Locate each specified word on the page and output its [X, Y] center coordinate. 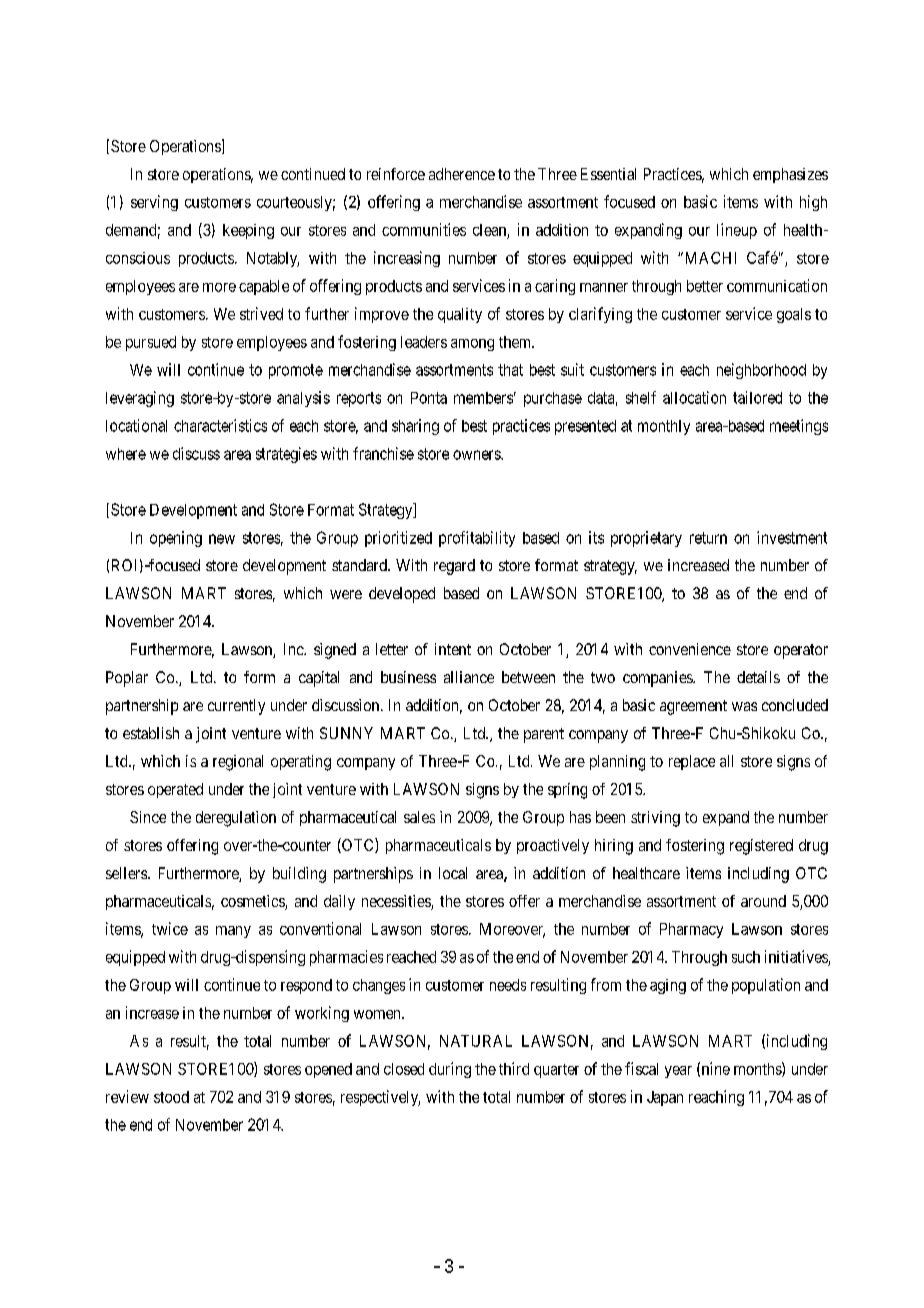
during [450, 1070]
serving [154, 203]
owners [477, 455]
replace [692, 762]
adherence [462, 174]
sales [419, 817]
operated [175, 790]
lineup [737, 231]
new [222, 539]
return [708, 538]
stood [171, 1097]
